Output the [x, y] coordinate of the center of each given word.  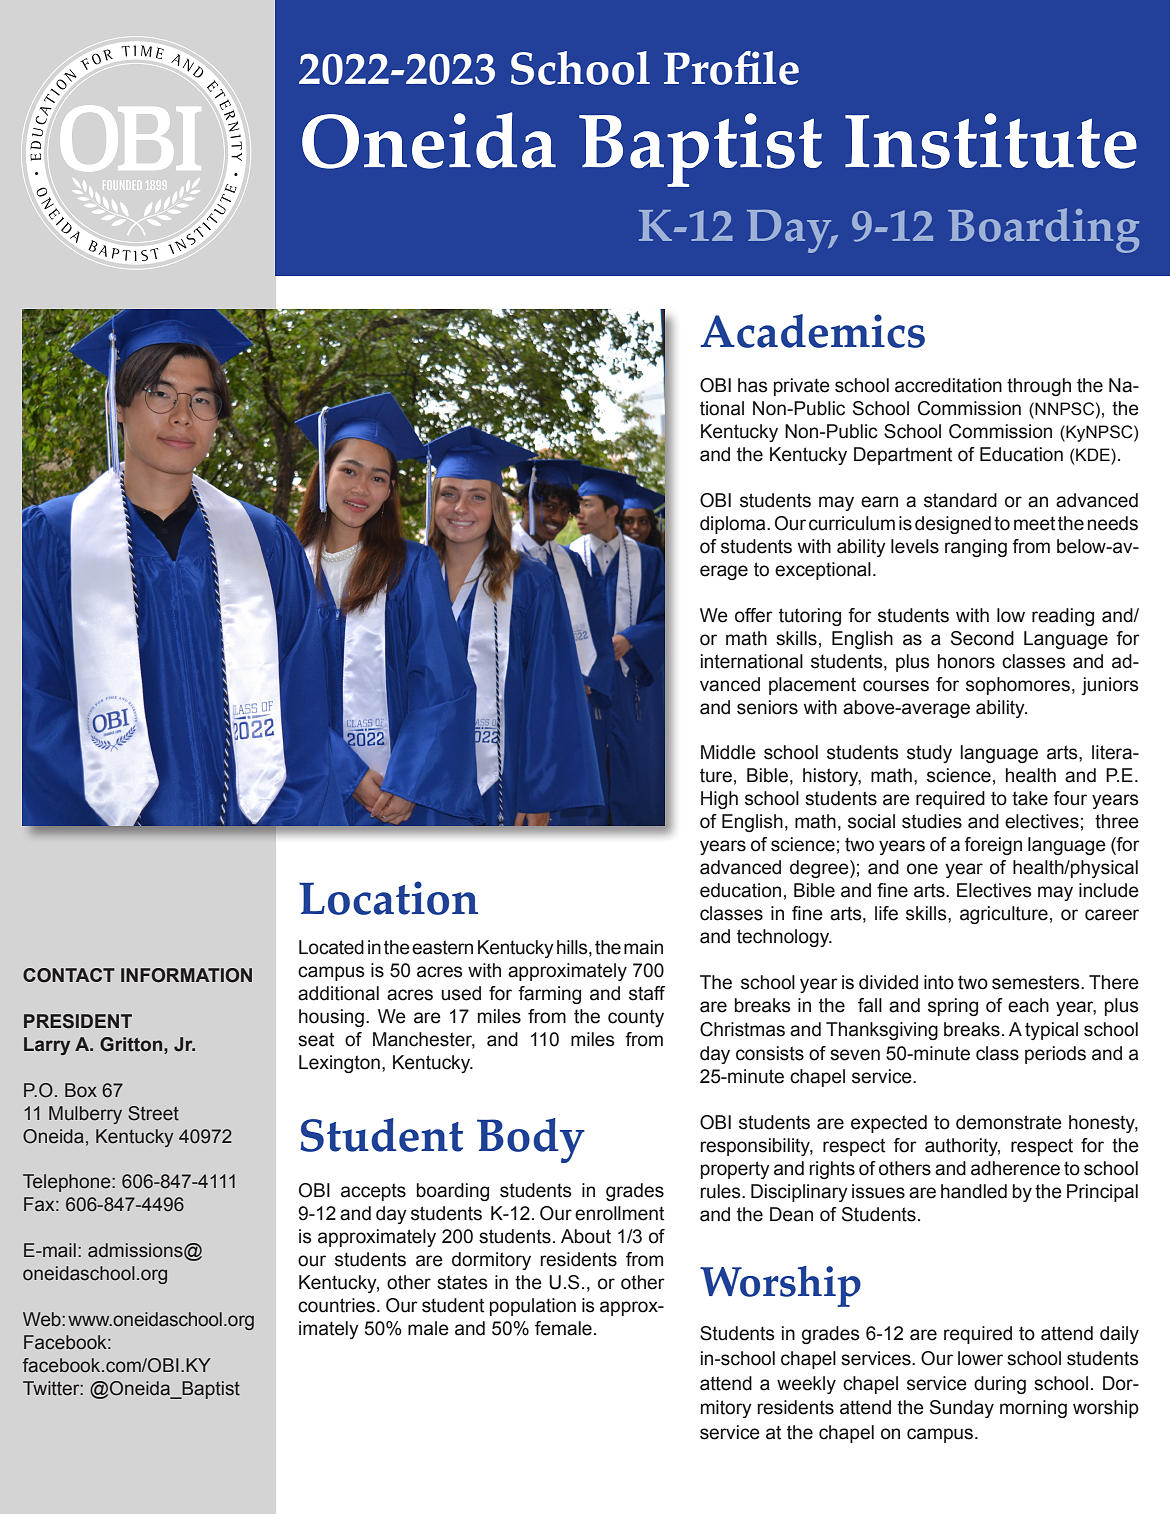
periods [1055, 1055]
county [636, 1018]
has [753, 385]
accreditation [948, 385]
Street [153, 1113]
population [533, 1307]
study [929, 754]
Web [43, 1319]
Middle [728, 752]
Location [388, 898]
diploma [734, 525]
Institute [991, 141]
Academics [812, 331]
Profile [731, 68]
